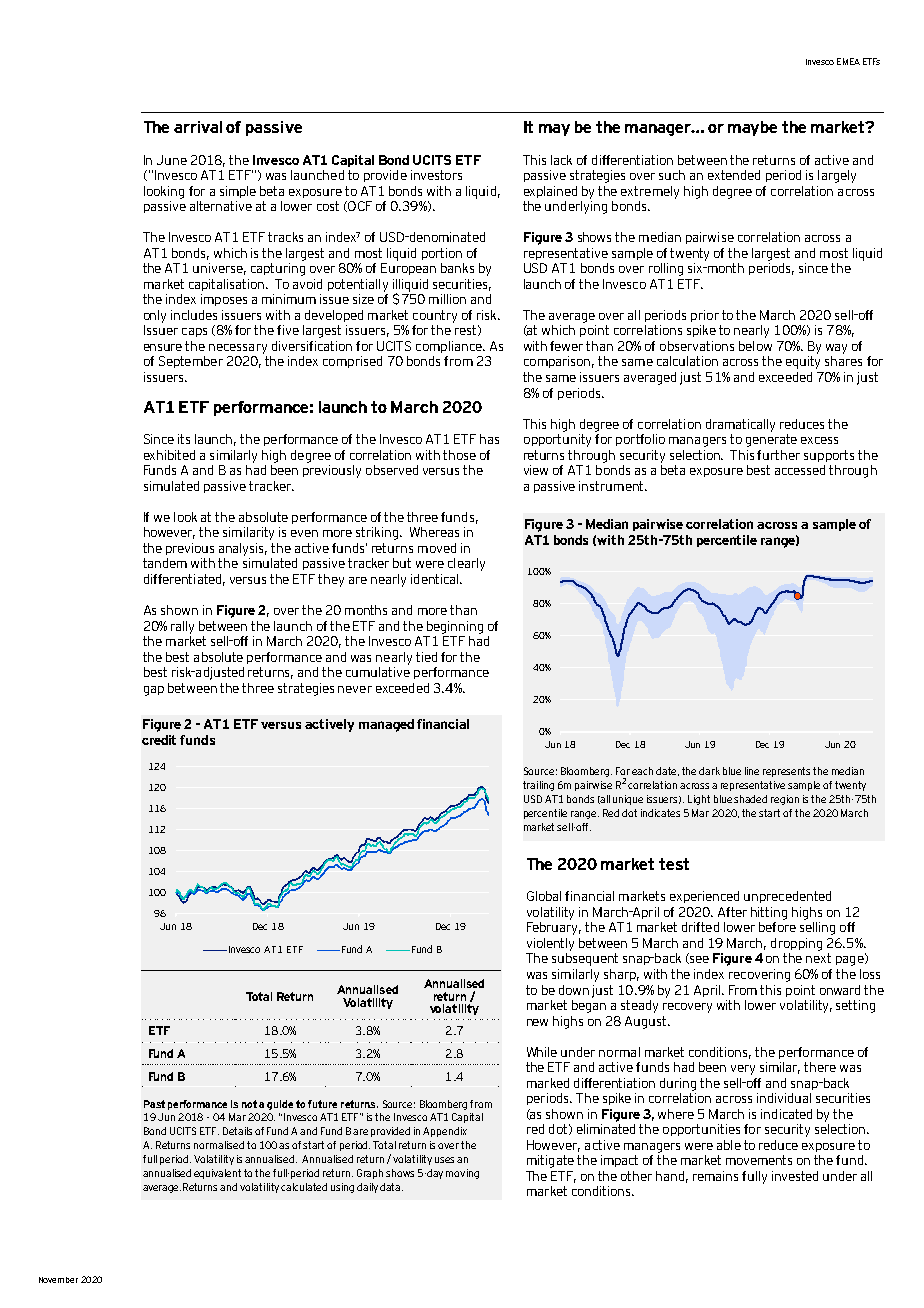 The image size is (924, 1308). What do you see at coordinates (154, 691) in the screenshot?
I see `gap` at bounding box center [154, 691].
